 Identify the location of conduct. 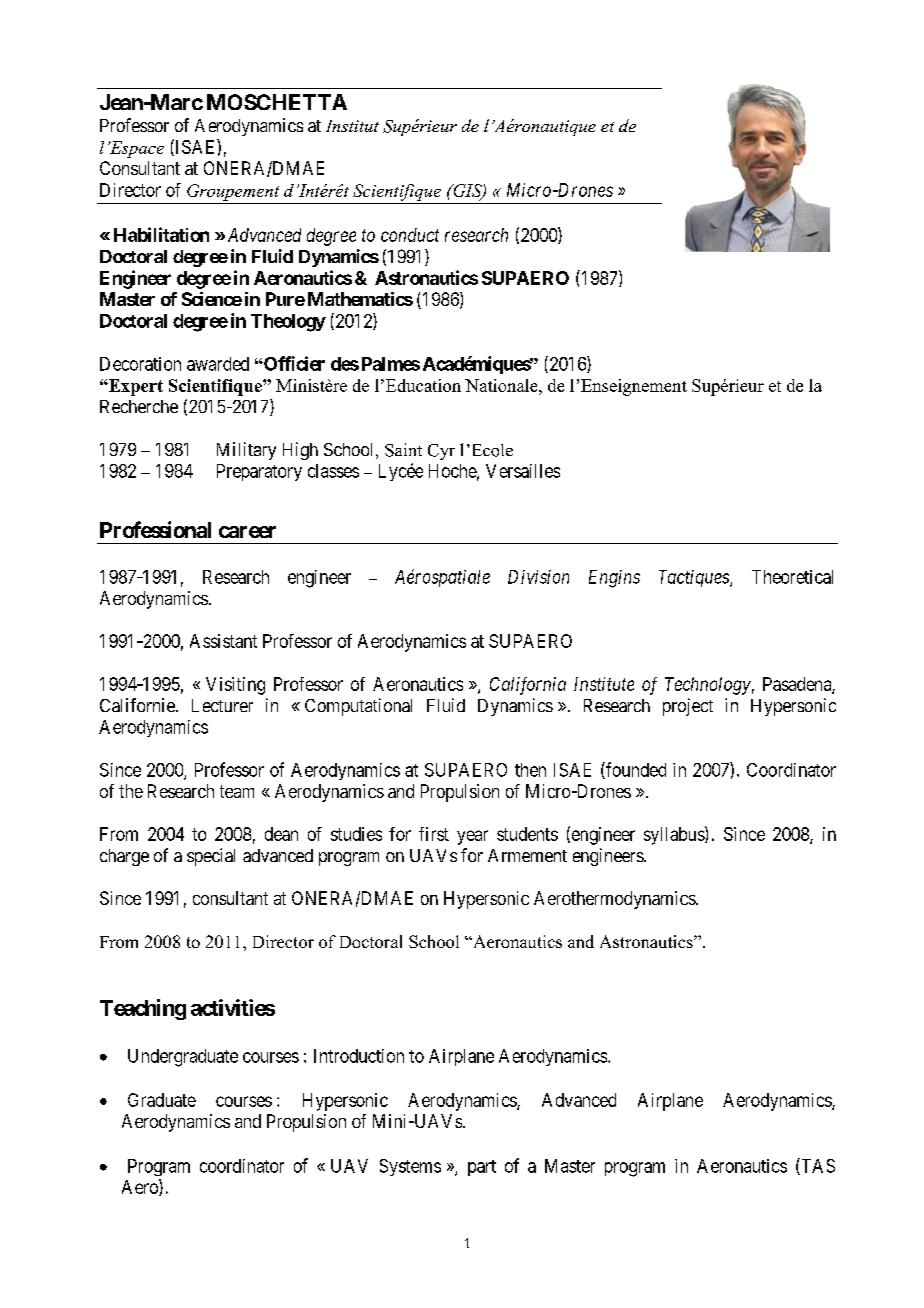
(410, 235).
